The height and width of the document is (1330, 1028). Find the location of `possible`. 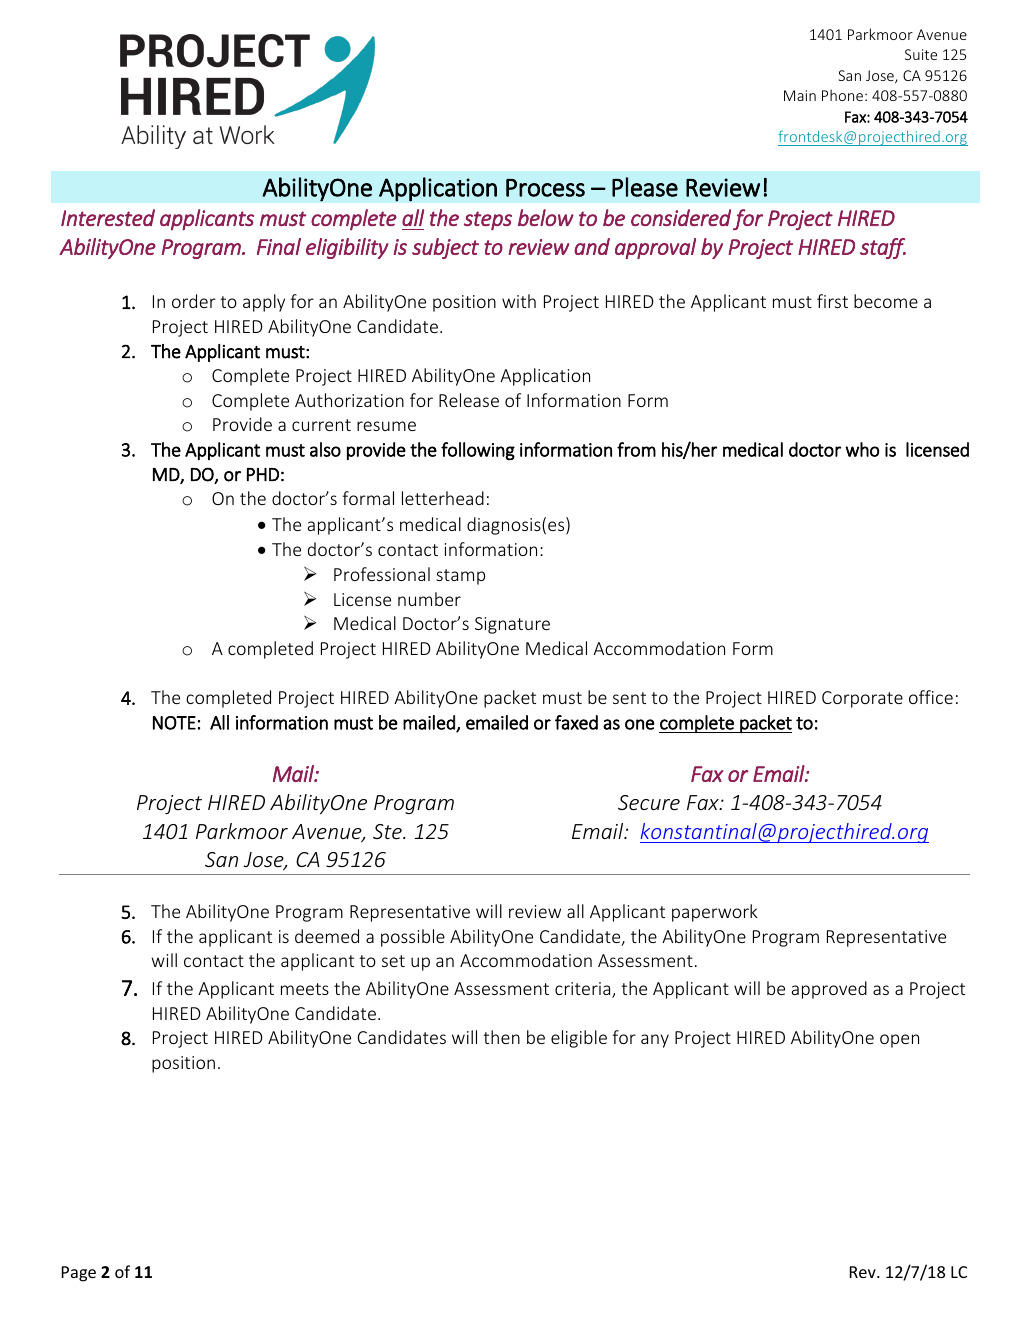

possible is located at coordinates (413, 938).
